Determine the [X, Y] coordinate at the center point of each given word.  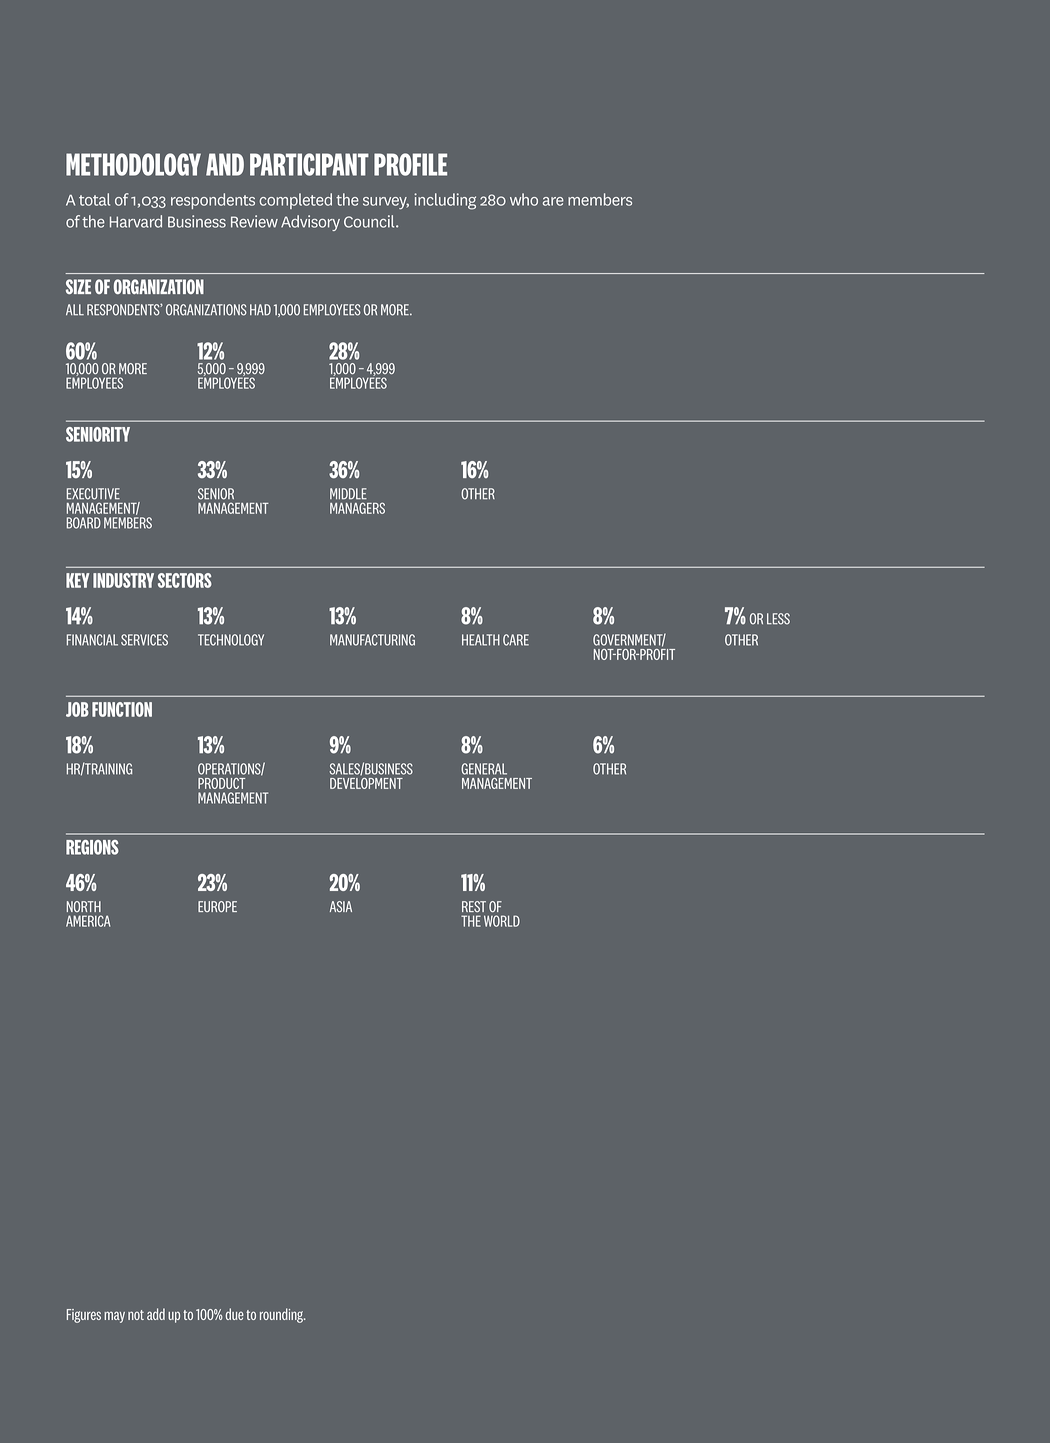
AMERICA [88, 921]
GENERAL [484, 769]
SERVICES [144, 640]
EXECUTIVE [93, 494]
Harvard [136, 221]
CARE [516, 640]
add [156, 1314]
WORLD [502, 921]
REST [474, 906]
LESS [778, 619]
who [524, 199]
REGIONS [92, 847]
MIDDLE [348, 494]
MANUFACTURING [372, 640]
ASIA [341, 906]
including [445, 201]
